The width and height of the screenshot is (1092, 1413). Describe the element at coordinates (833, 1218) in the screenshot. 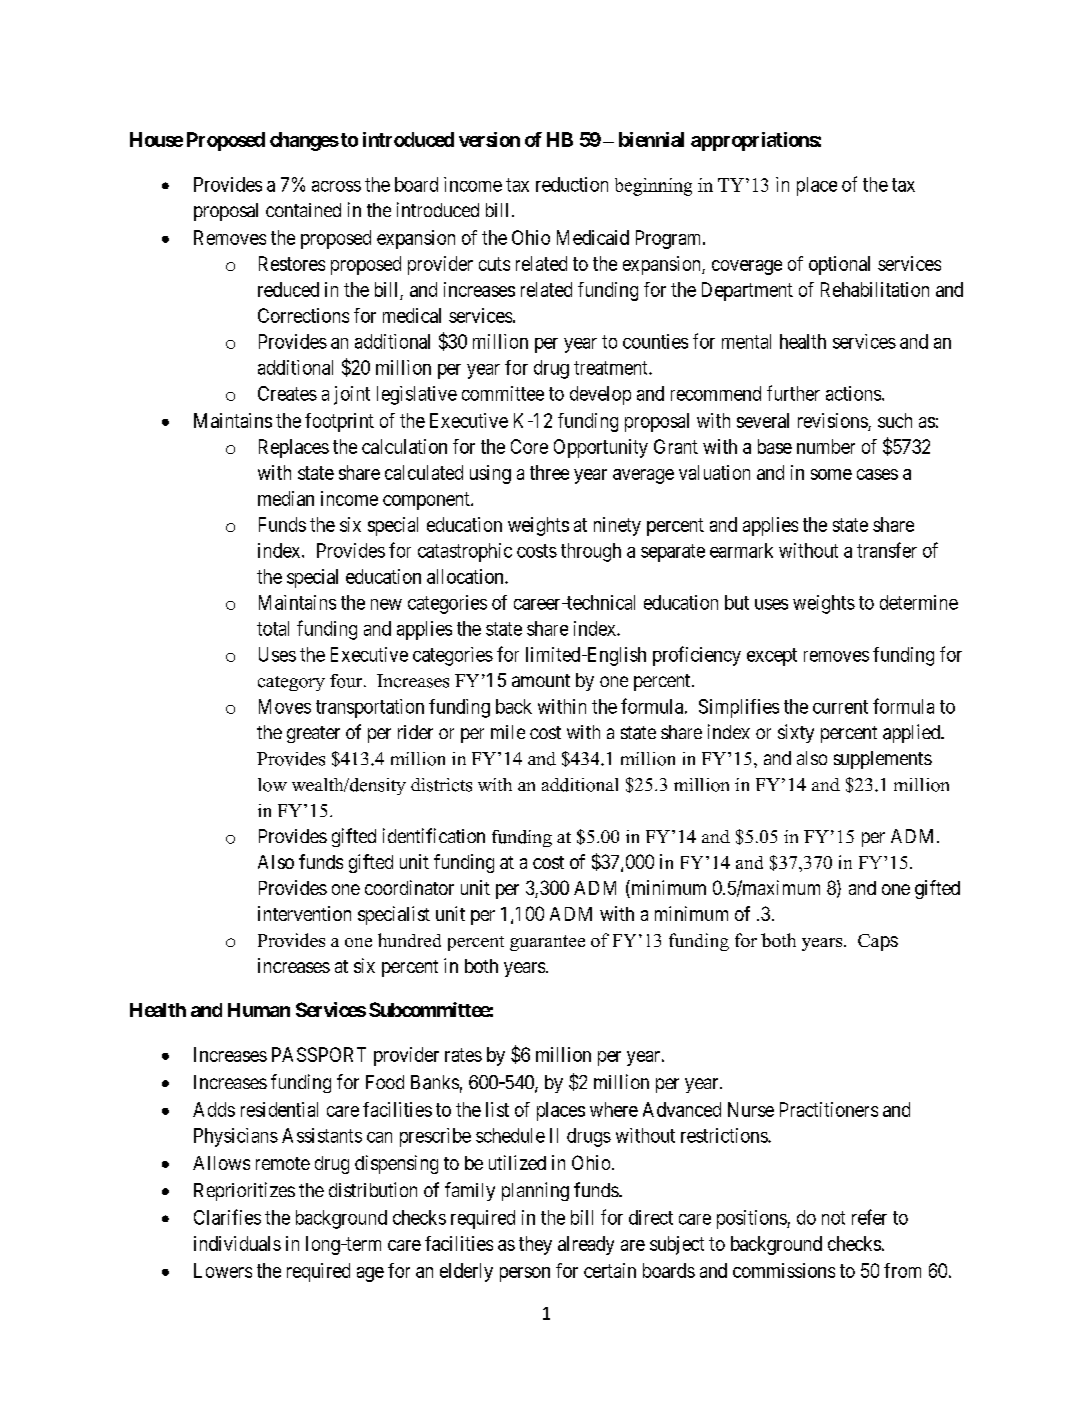

I see `not` at that location.
